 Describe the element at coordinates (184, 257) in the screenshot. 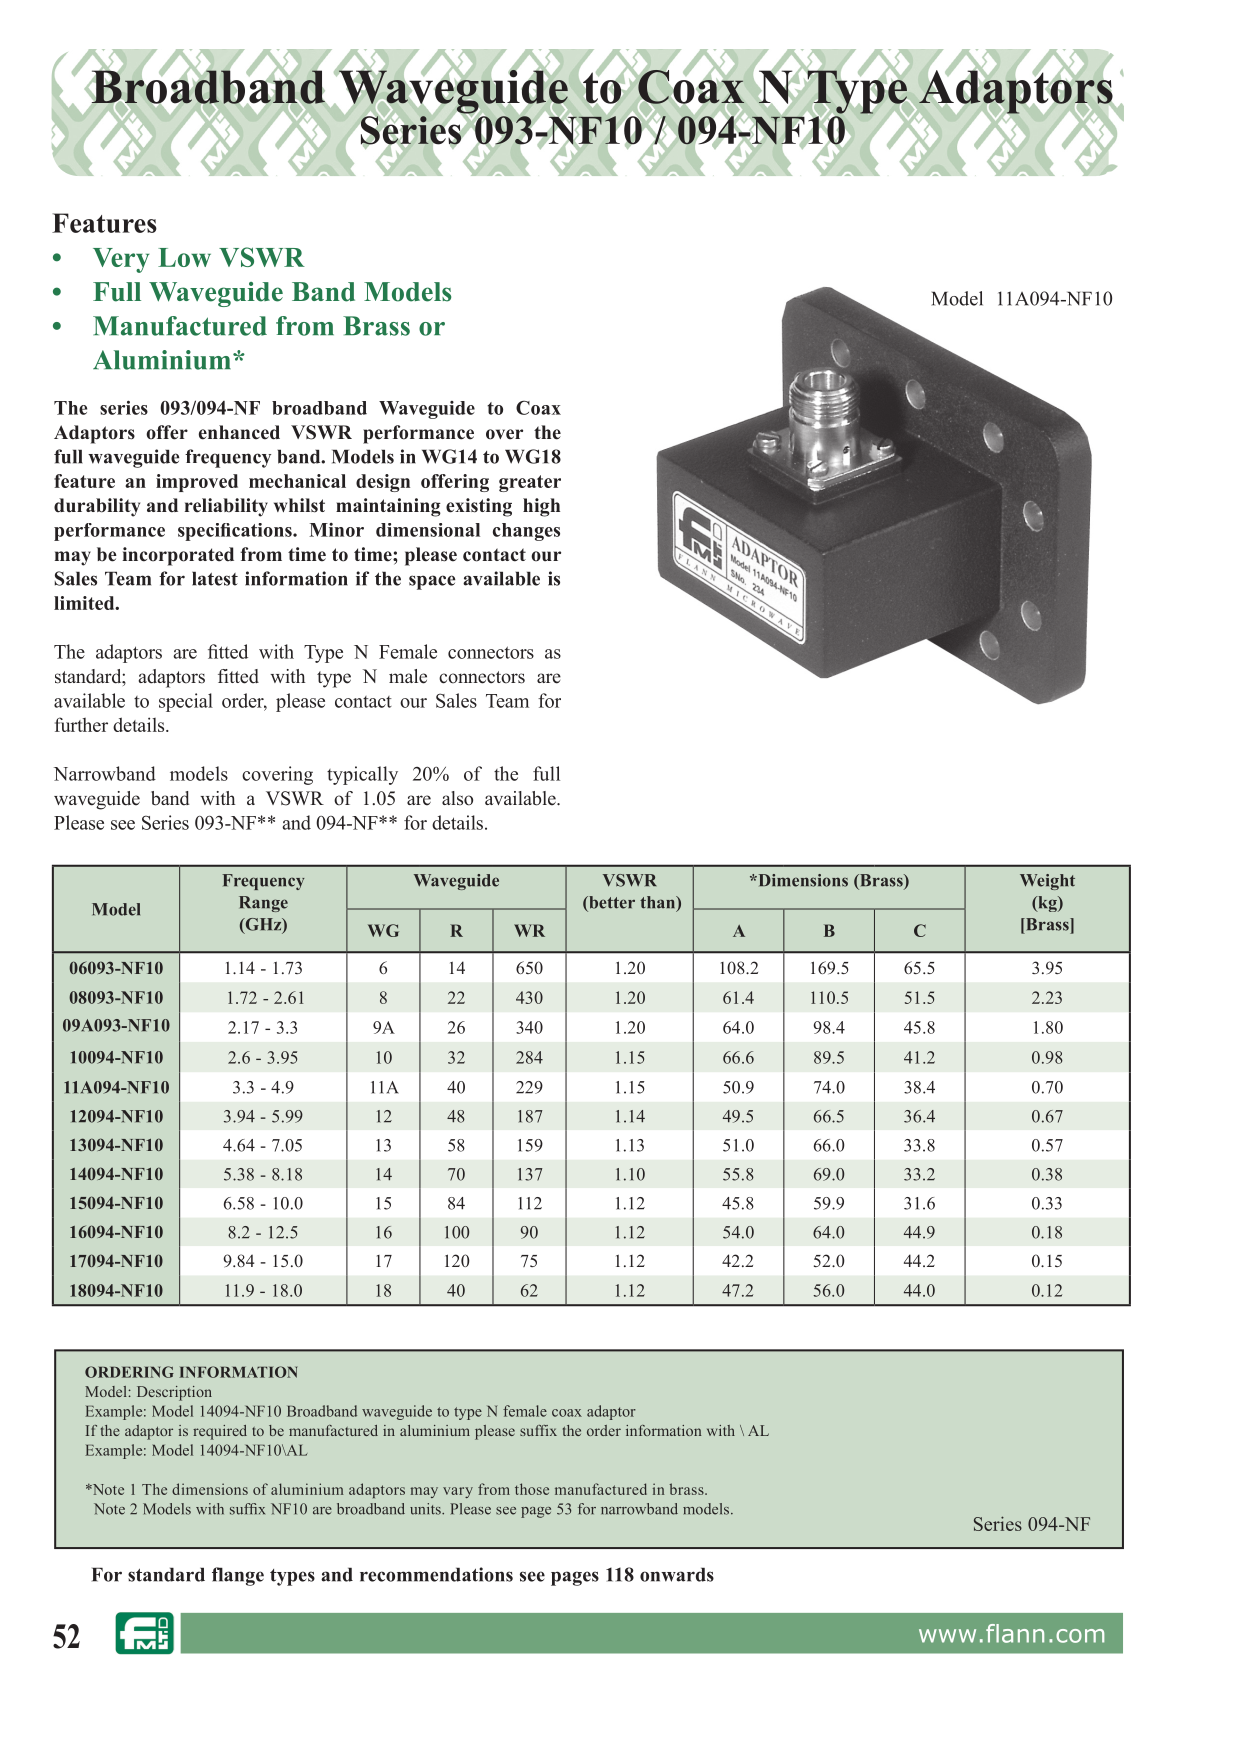

I see `Low` at that location.
